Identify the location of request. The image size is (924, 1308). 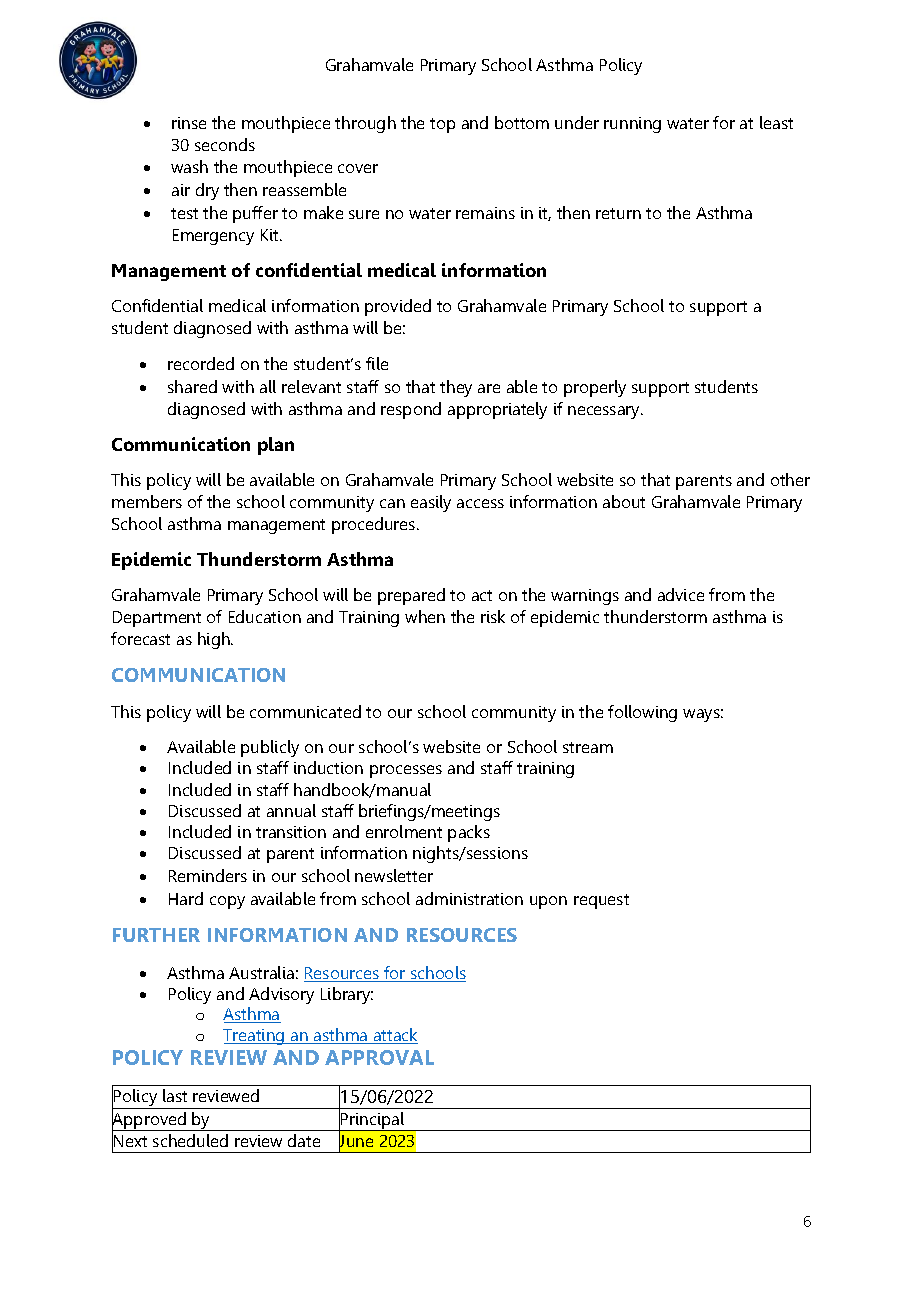
(601, 901).
